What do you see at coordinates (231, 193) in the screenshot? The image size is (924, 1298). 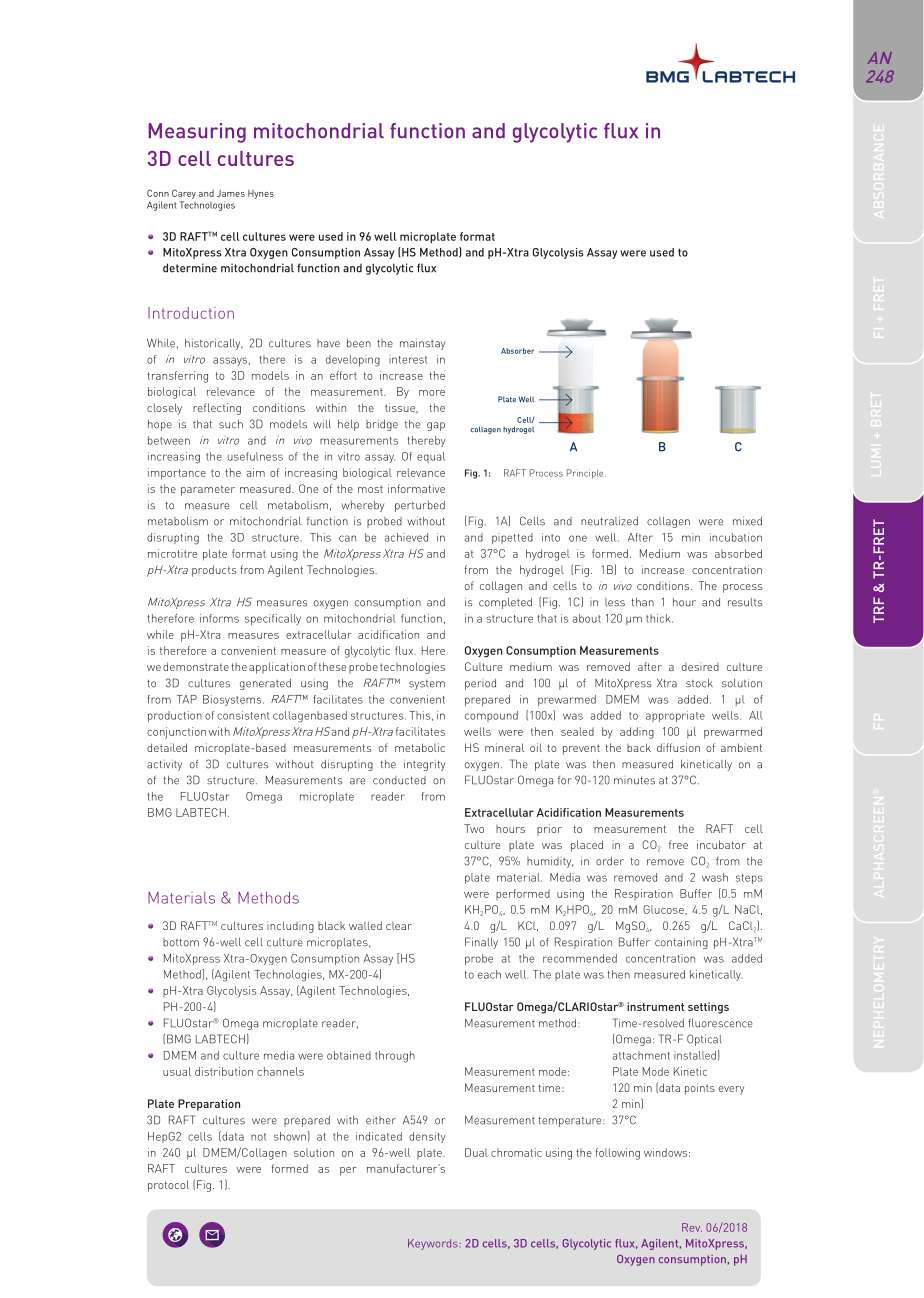 I see `James` at bounding box center [231, 193].
